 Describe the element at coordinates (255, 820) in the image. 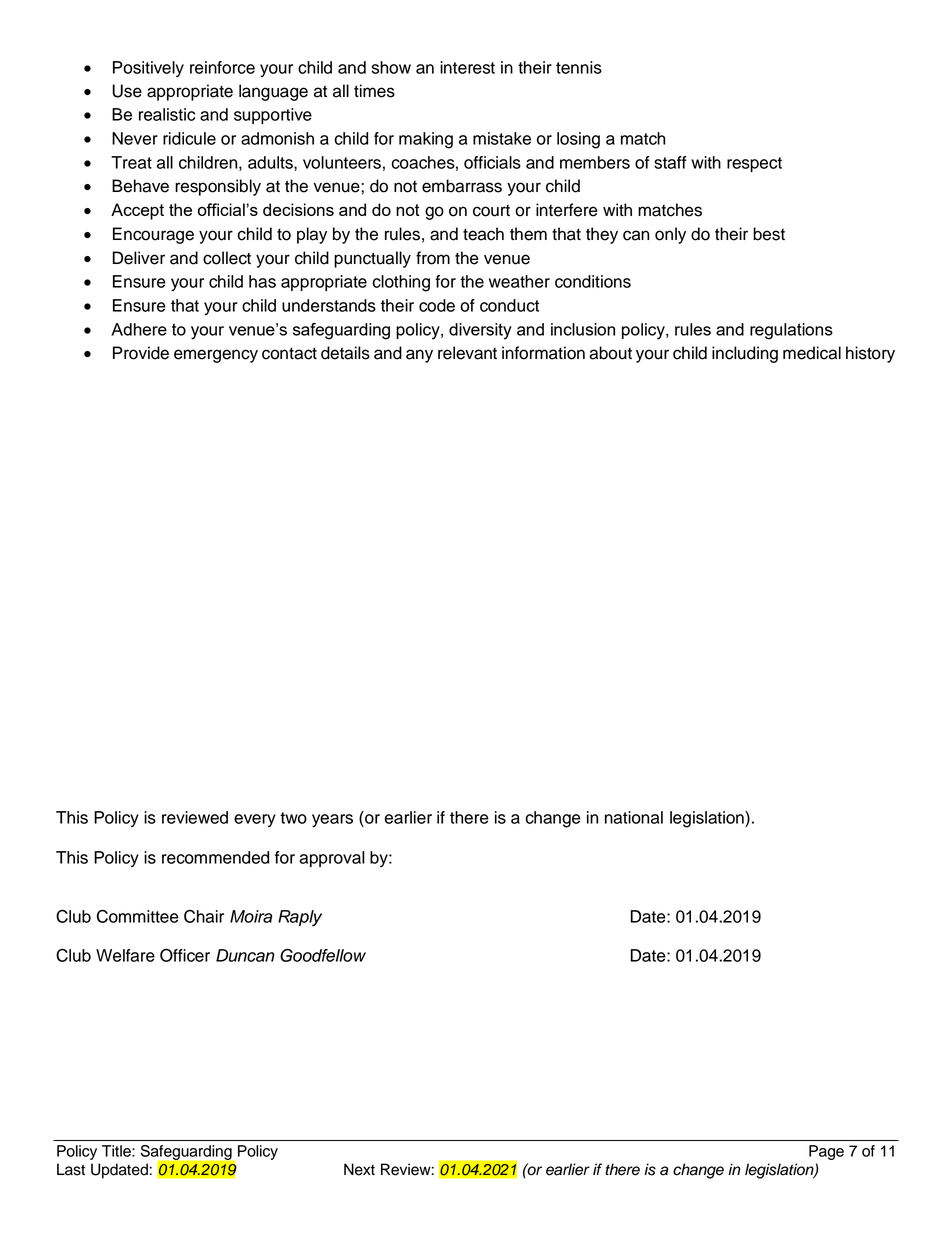

I see `every` at that location.
